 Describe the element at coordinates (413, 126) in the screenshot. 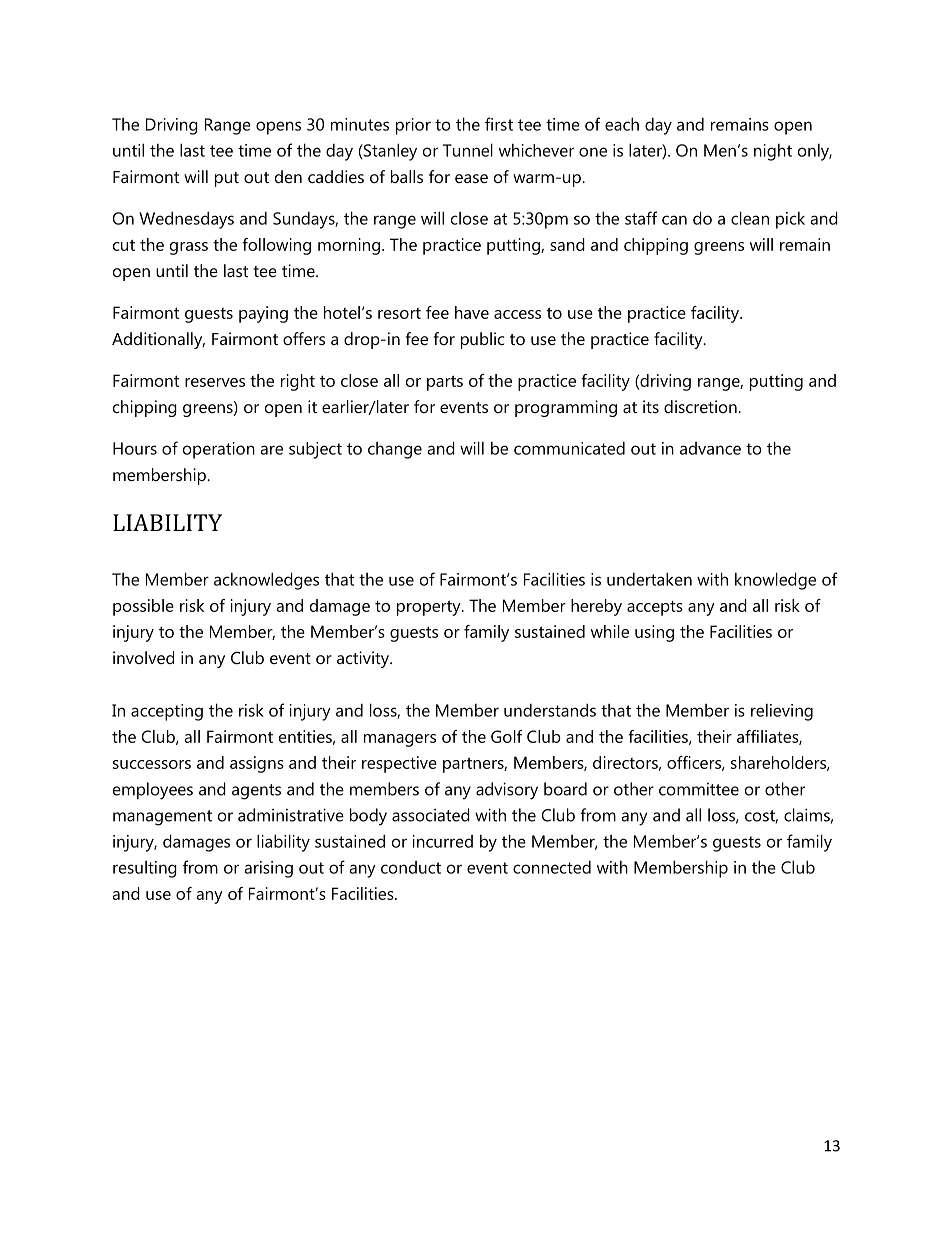

I see `prior` at that location.
